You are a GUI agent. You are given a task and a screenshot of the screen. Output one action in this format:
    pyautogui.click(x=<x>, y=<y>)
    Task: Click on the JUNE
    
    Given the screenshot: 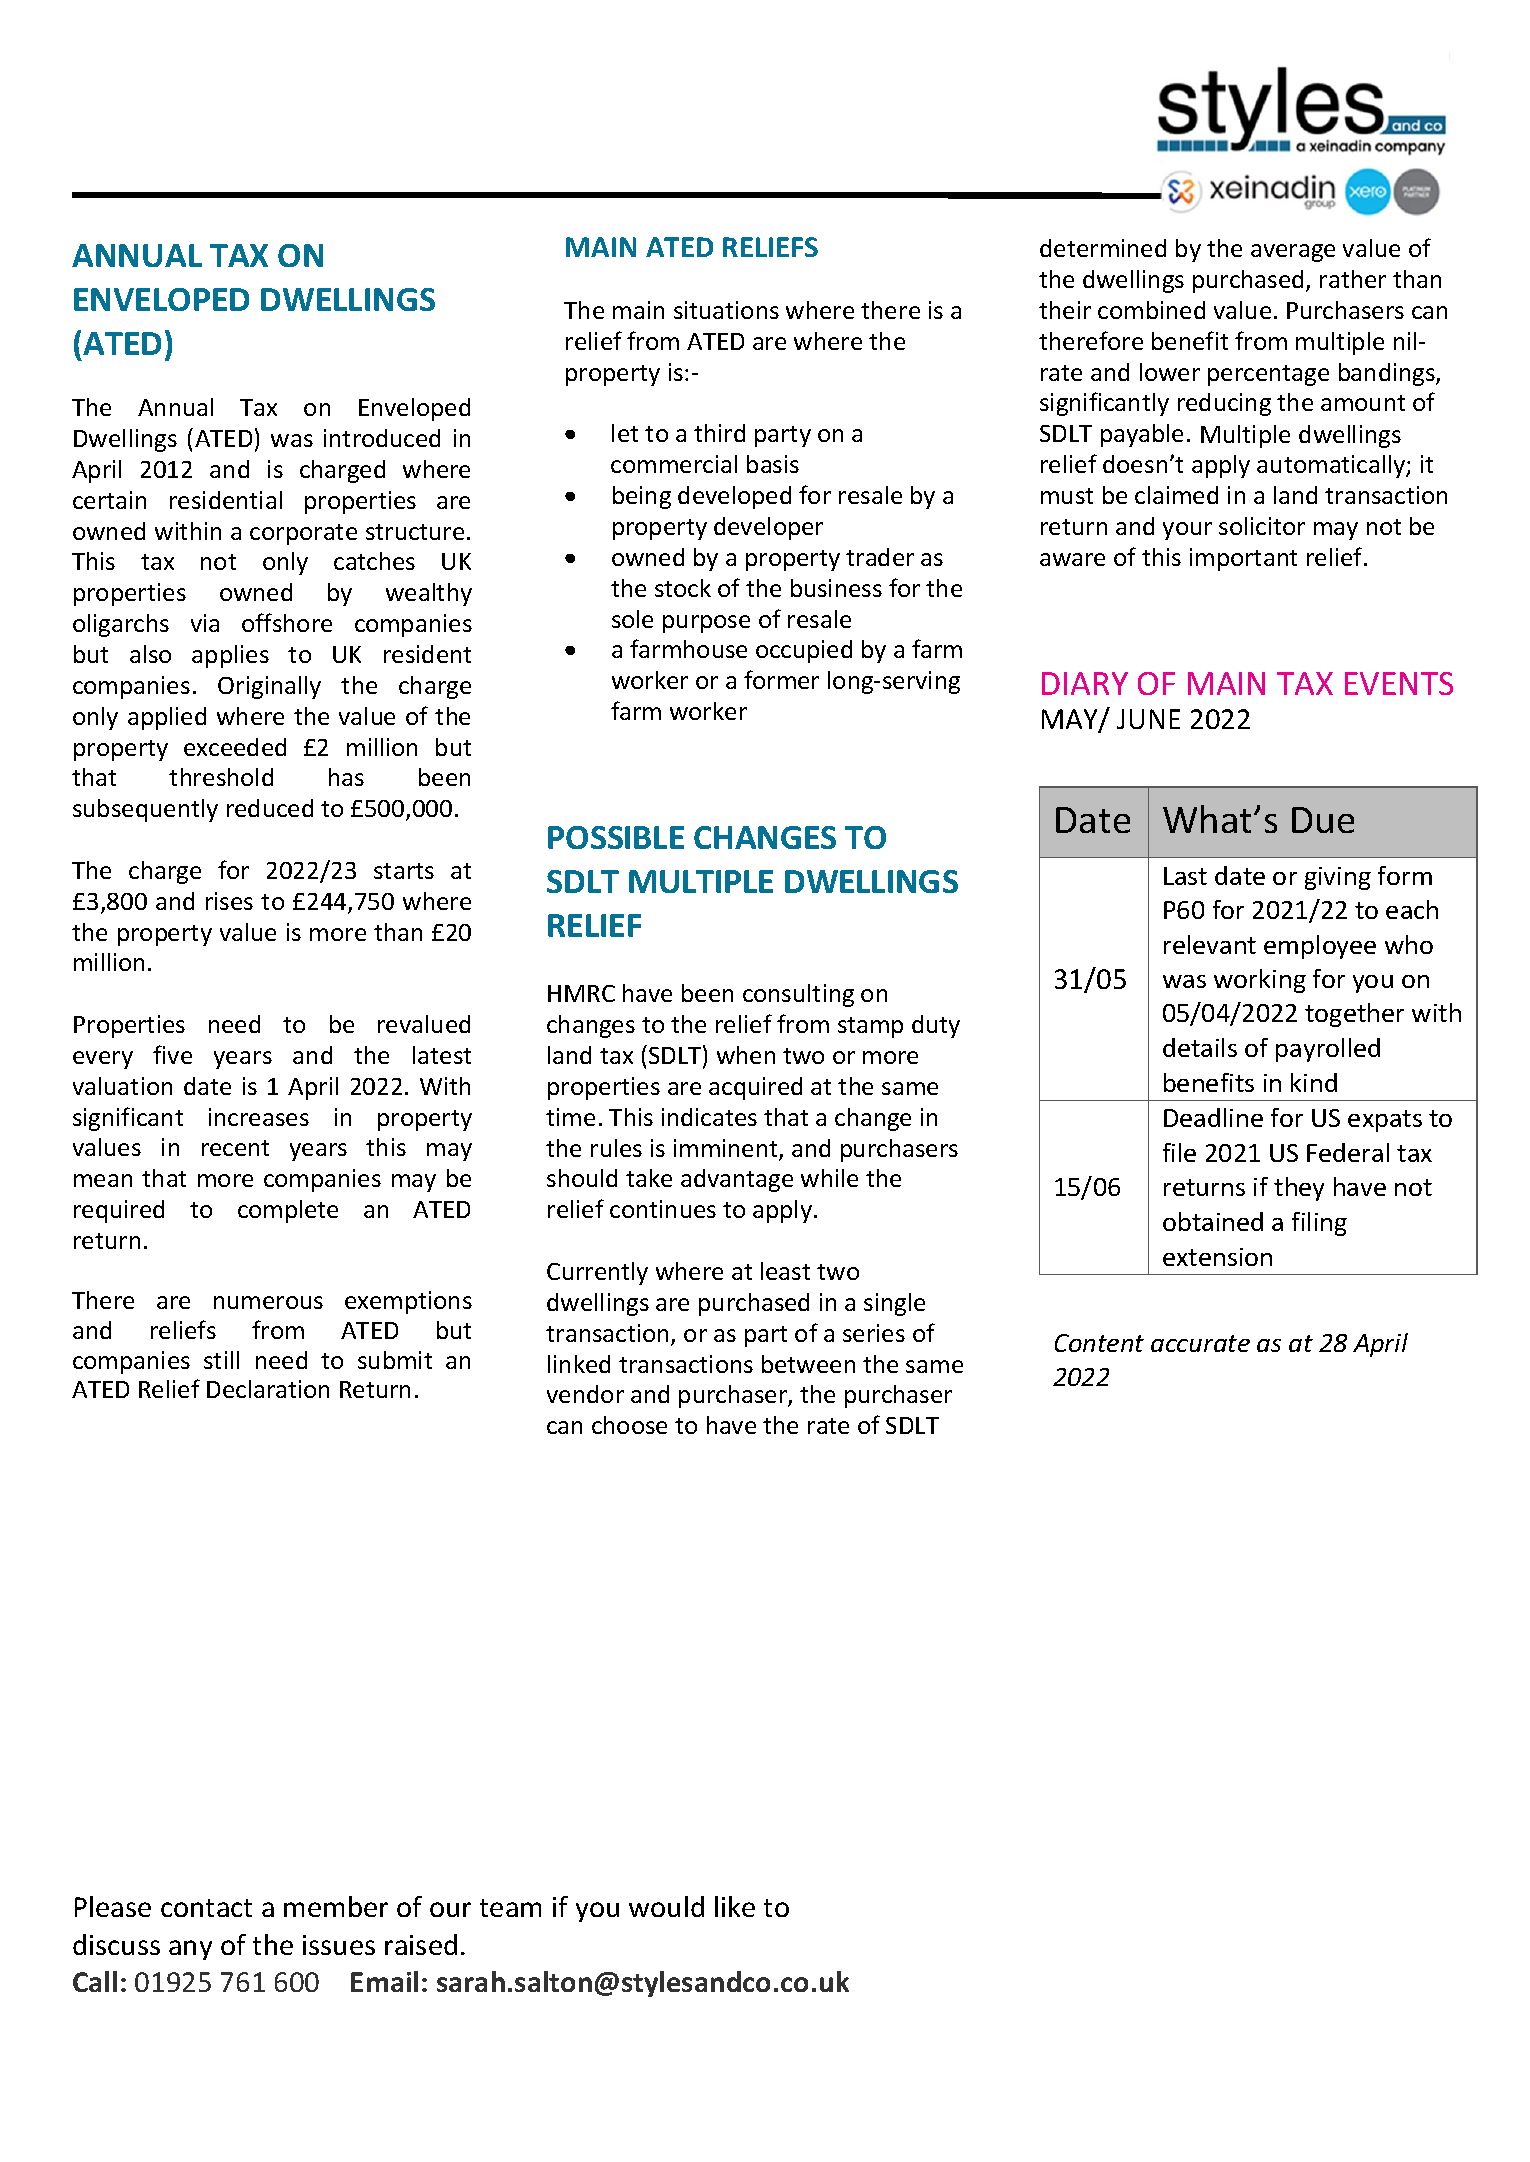 What is the action you would take?
    pyautogui.click(x=1148, y=719)
